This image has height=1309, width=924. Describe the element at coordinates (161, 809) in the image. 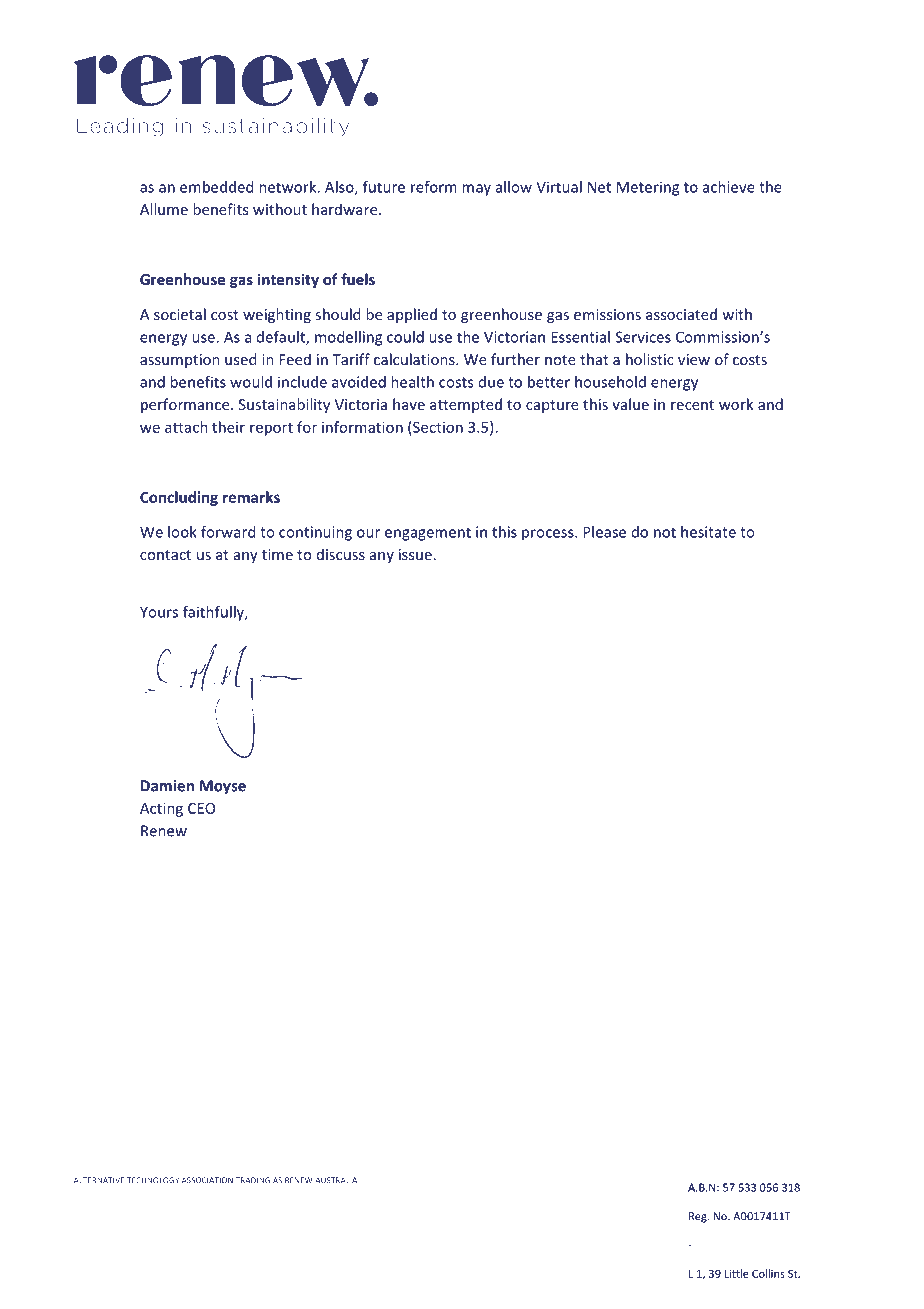

I see `Acting` at that location.
